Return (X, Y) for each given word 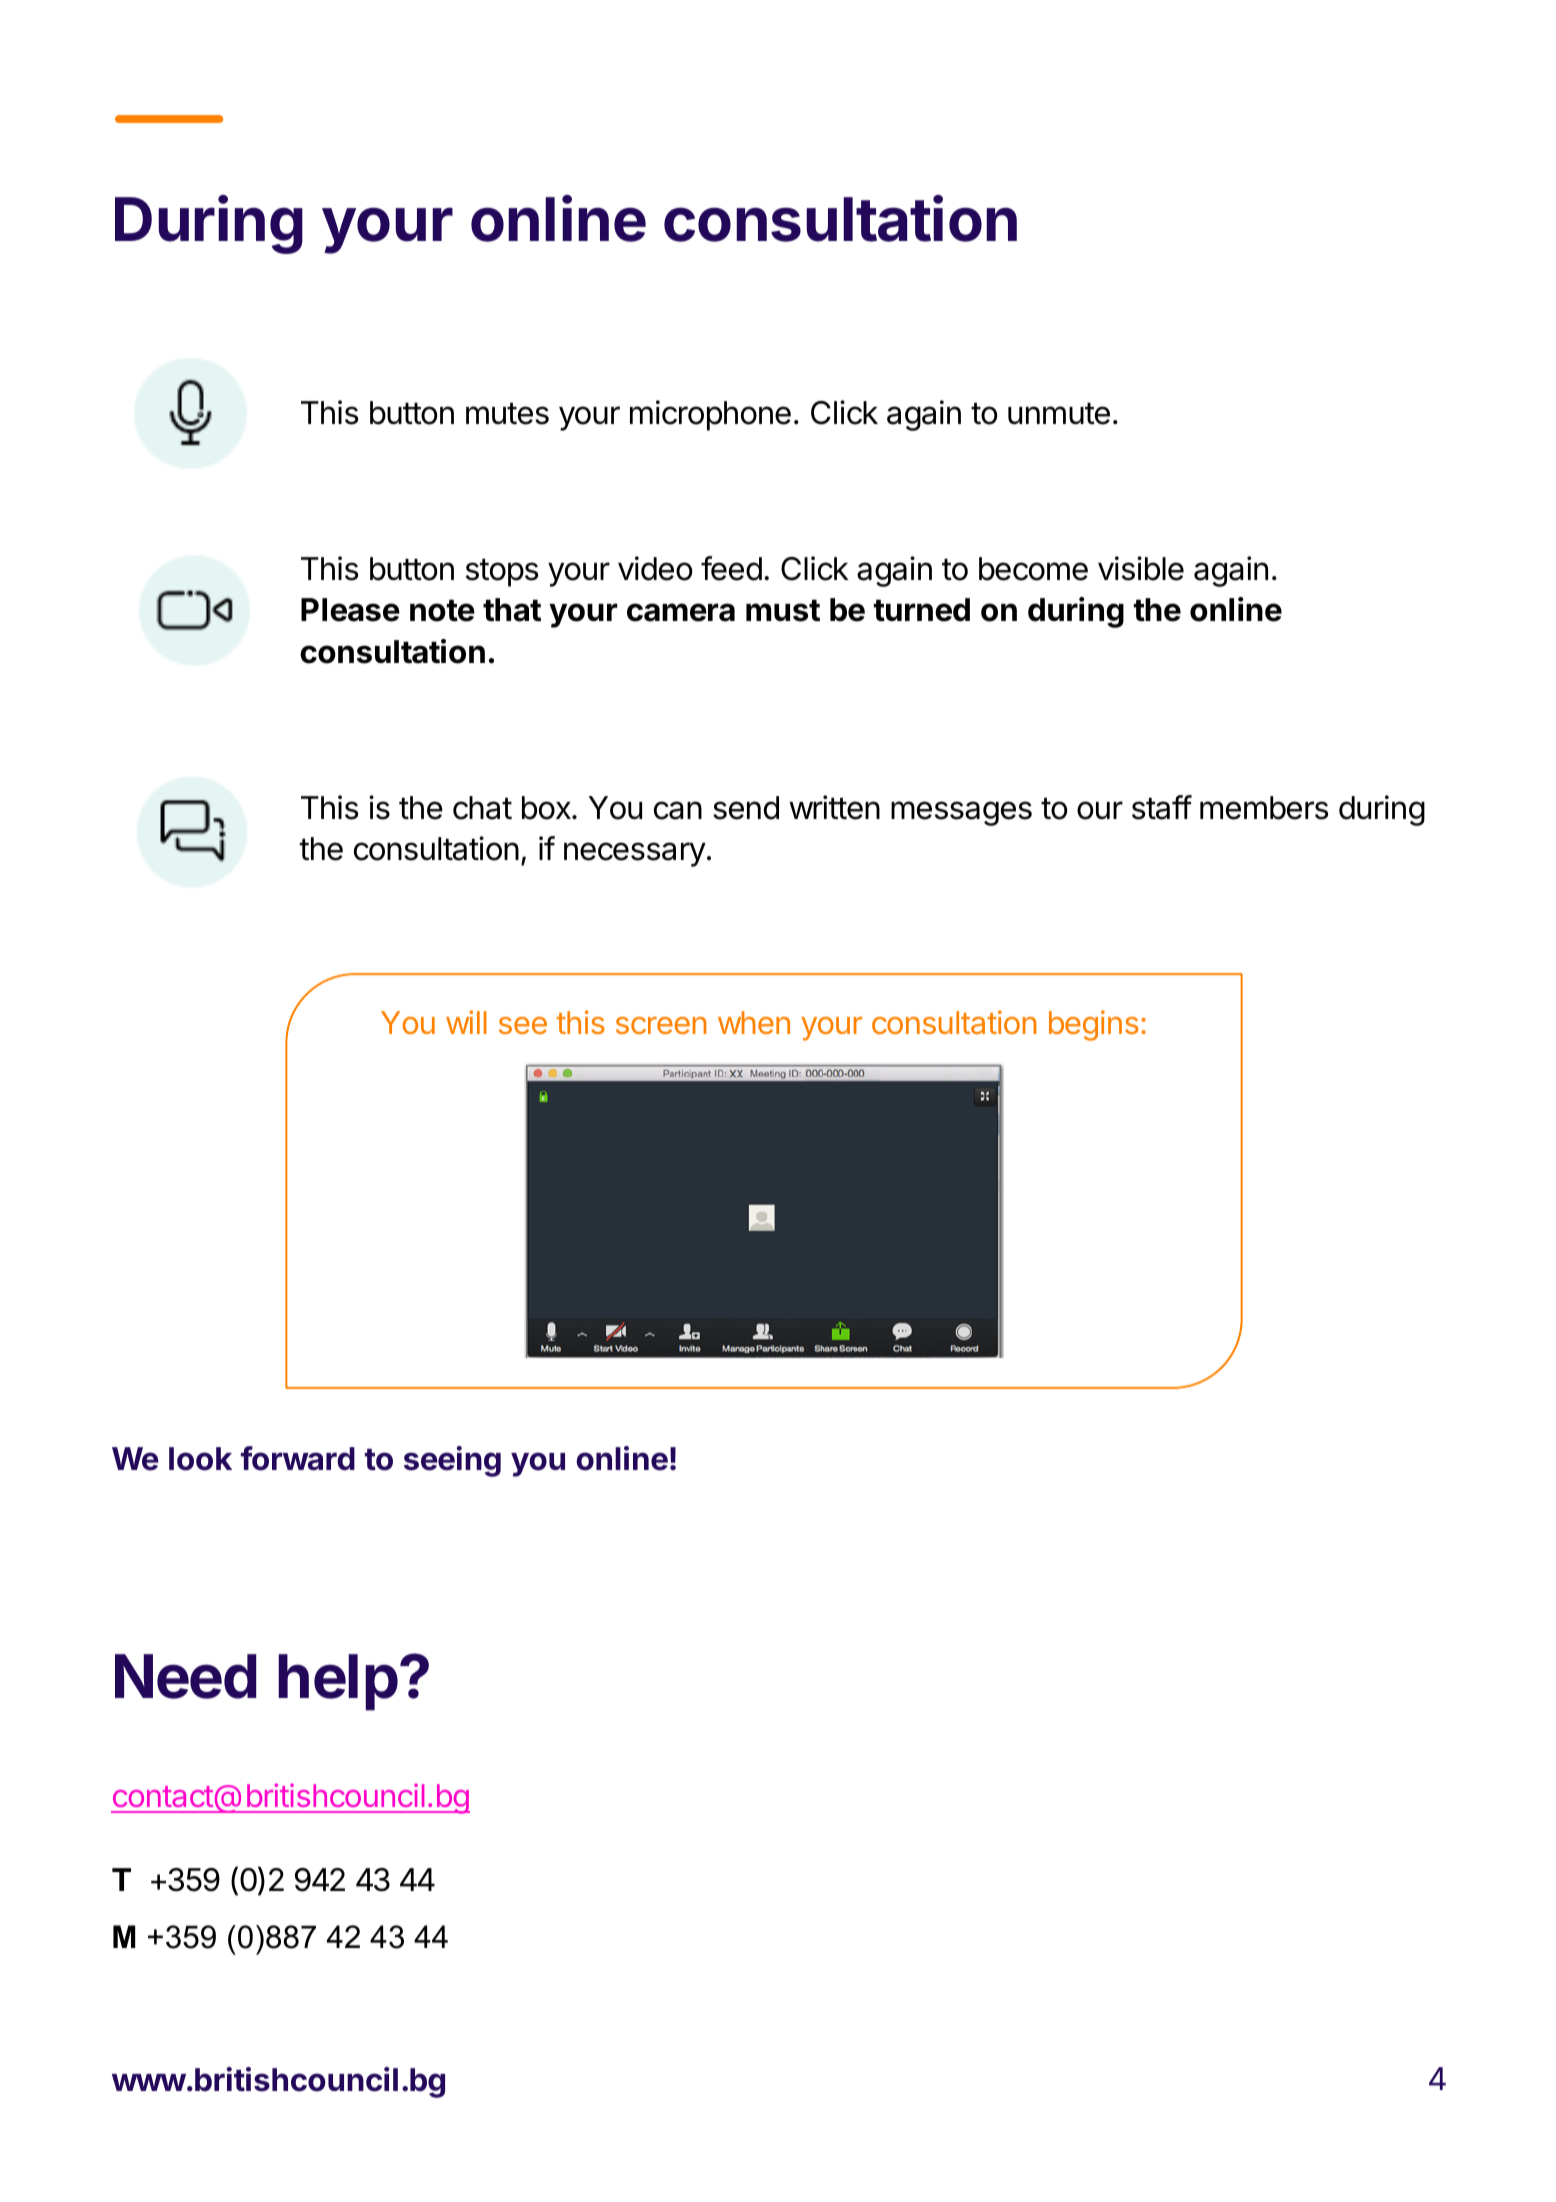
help (338, 1682)
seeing (452, 1461)
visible (1141, 568)
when (754, 1022)
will (466, 1022)
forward (298, 1458)
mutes (507, 413)
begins (1094, 1025)
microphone (710, 415)
